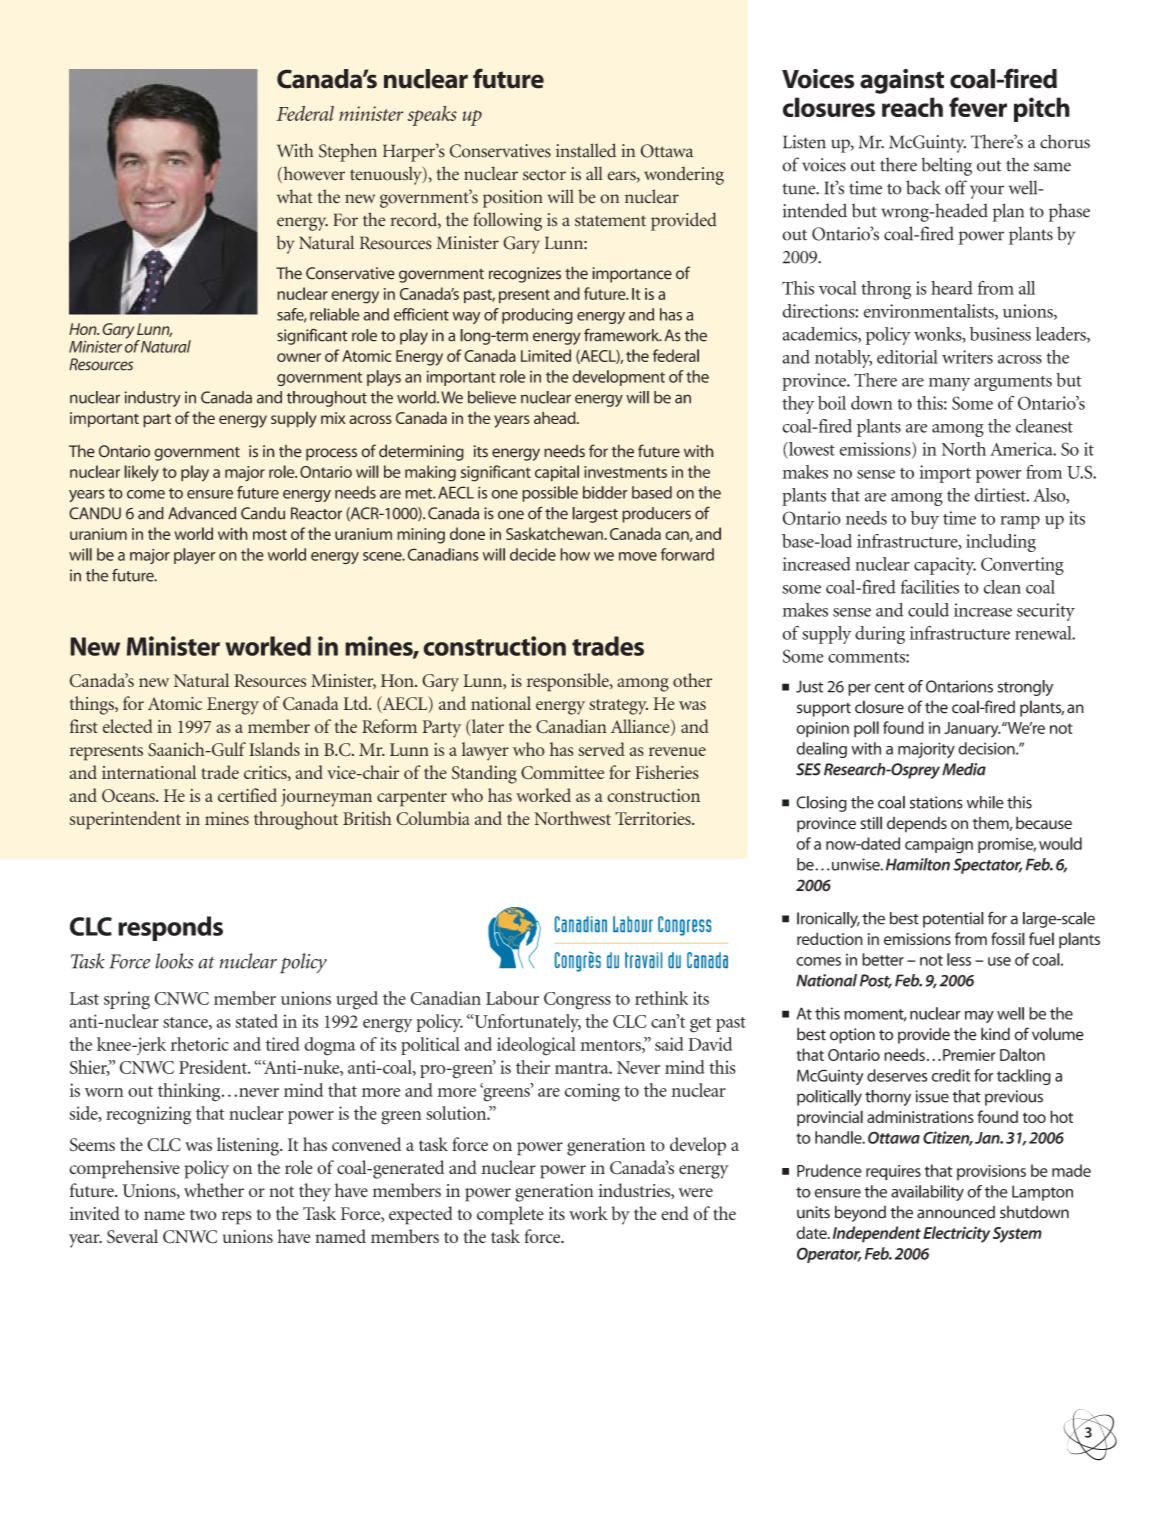 The height and width of the page is (1518, 1173). What do you see at coordinates (978, 107) in the page?
I see `fever` at bounding box center [978, 107].
